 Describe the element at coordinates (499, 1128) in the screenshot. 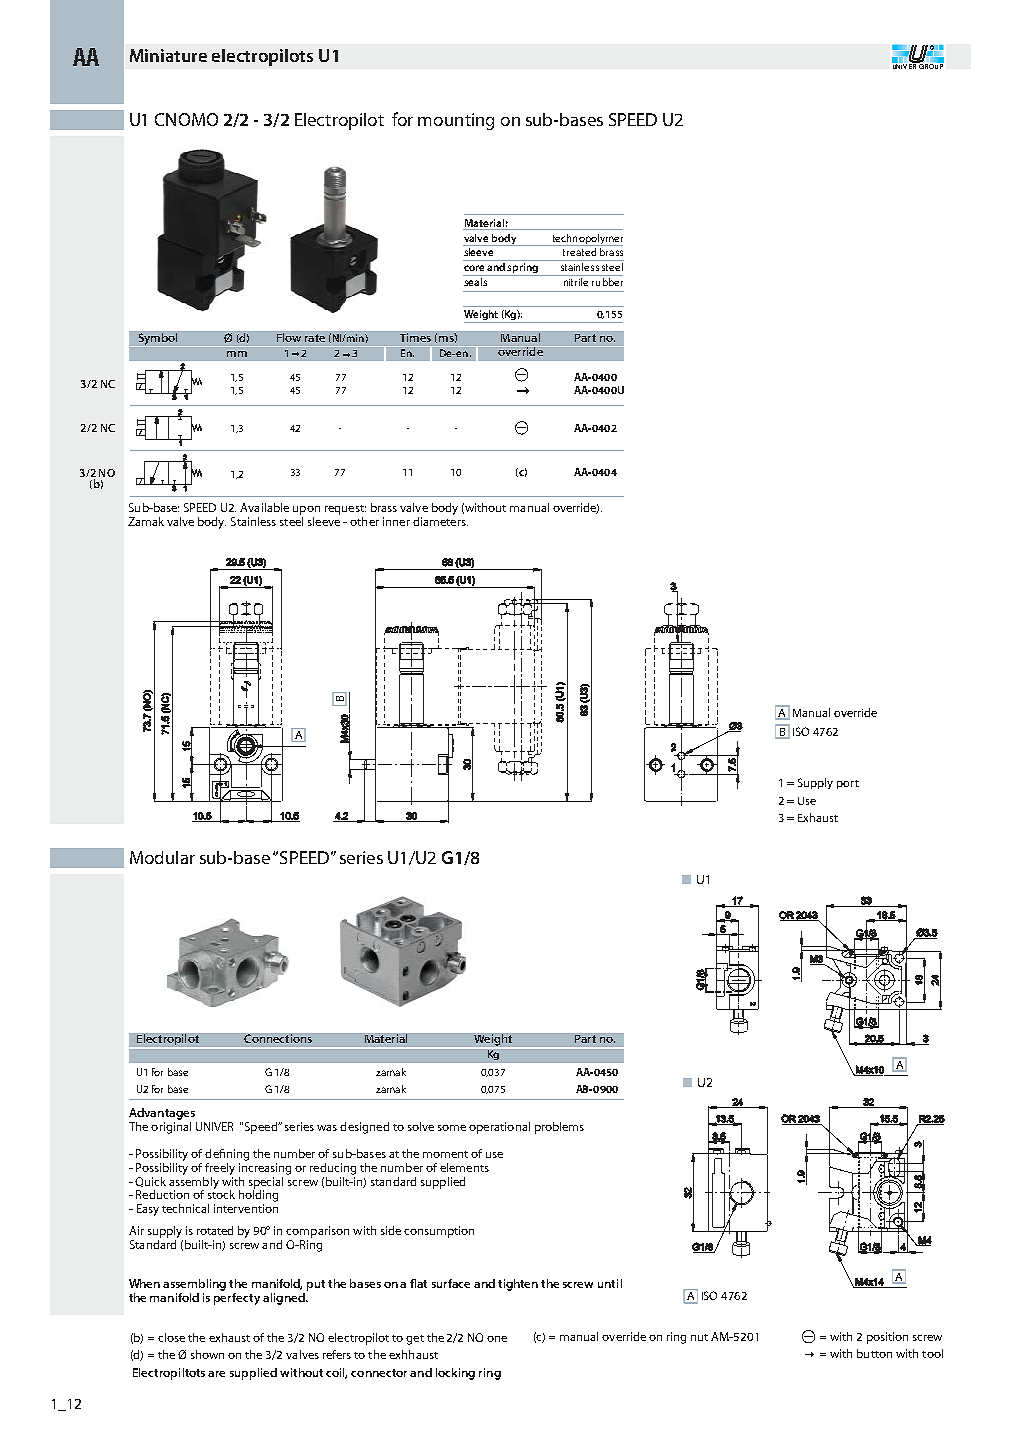

I see `operational` at that location.
